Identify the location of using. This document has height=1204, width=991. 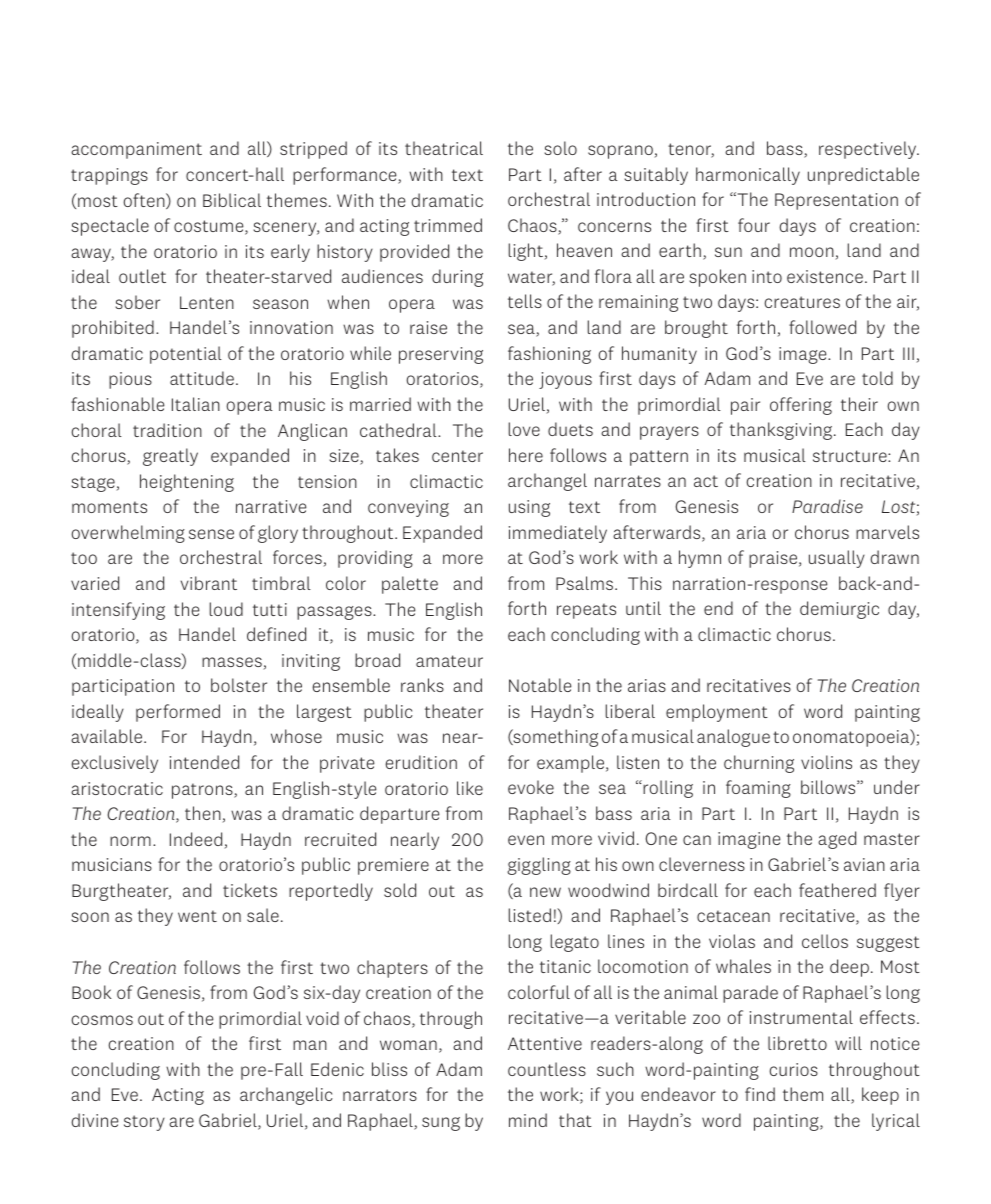
(529, 508).
